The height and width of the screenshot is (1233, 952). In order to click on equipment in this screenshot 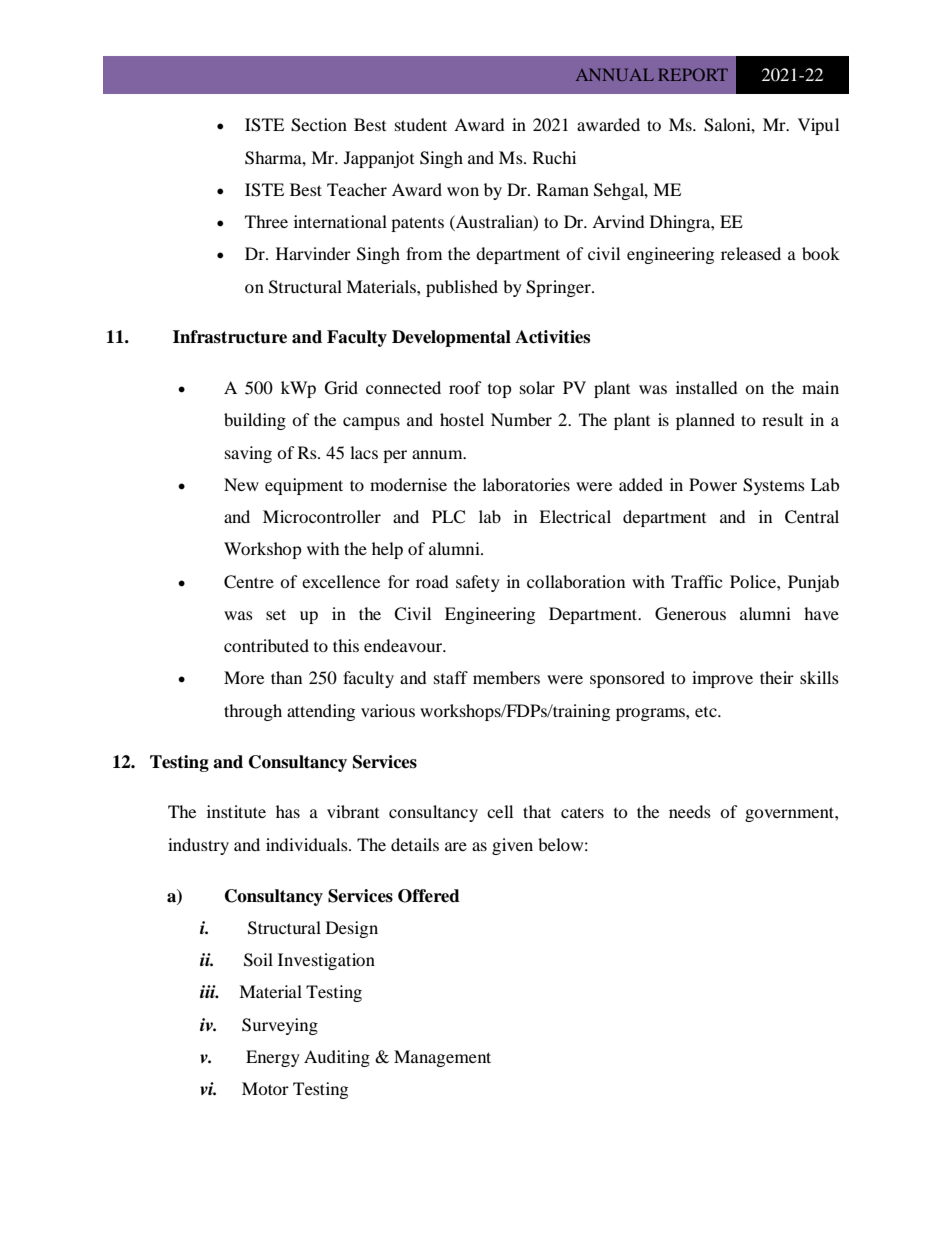, I will do `click(304, 486)`.
